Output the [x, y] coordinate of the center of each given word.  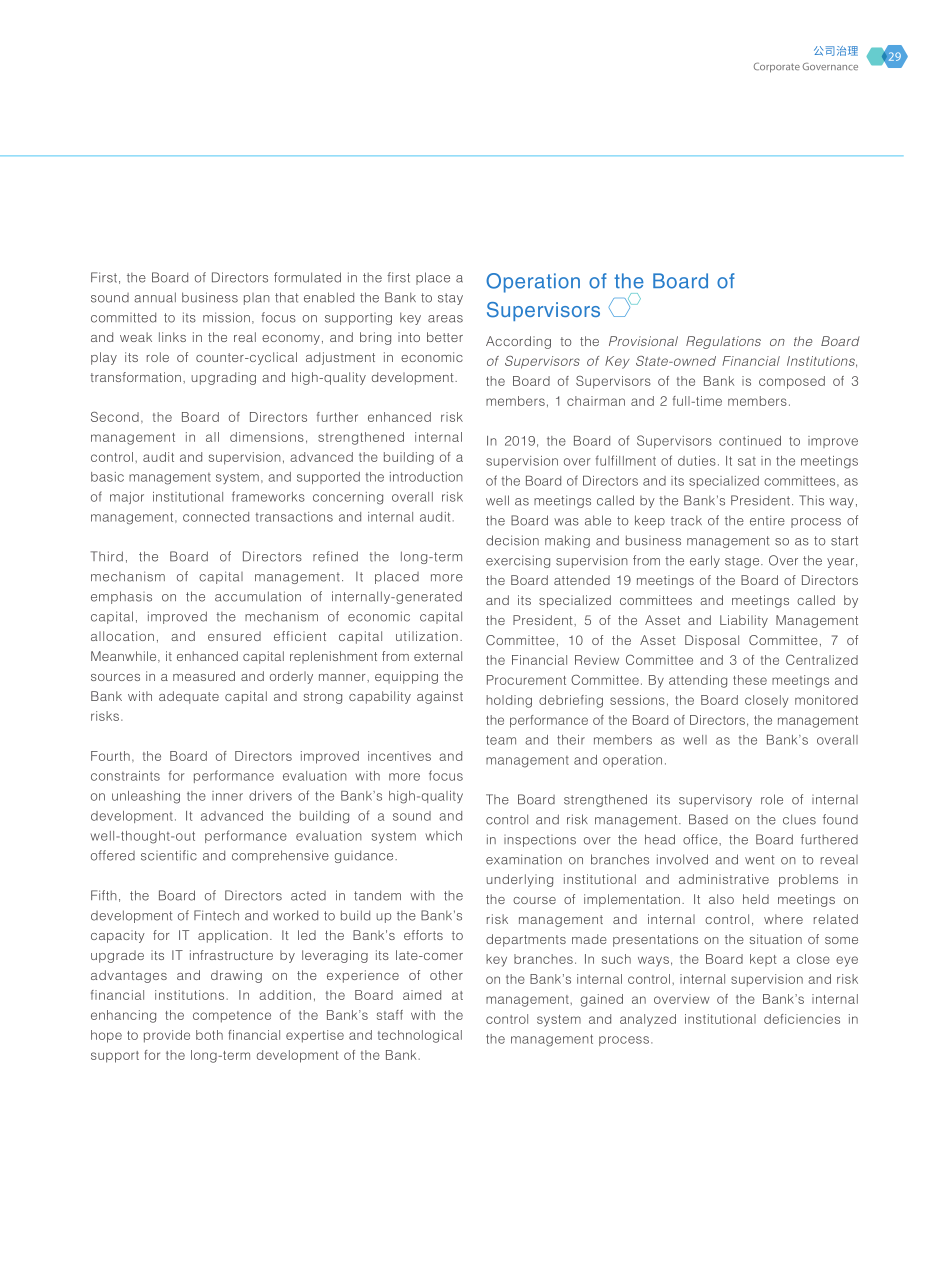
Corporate [777, 67]
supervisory [715, 800]
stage [743, 562]
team [501, 740]
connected [216, 517]
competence [232, 1017]
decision [512, 540]
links [172, 337]
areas [445, 319]
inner [227, 796]
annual [155, 297]
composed [792, 382]
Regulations [723, 342]
